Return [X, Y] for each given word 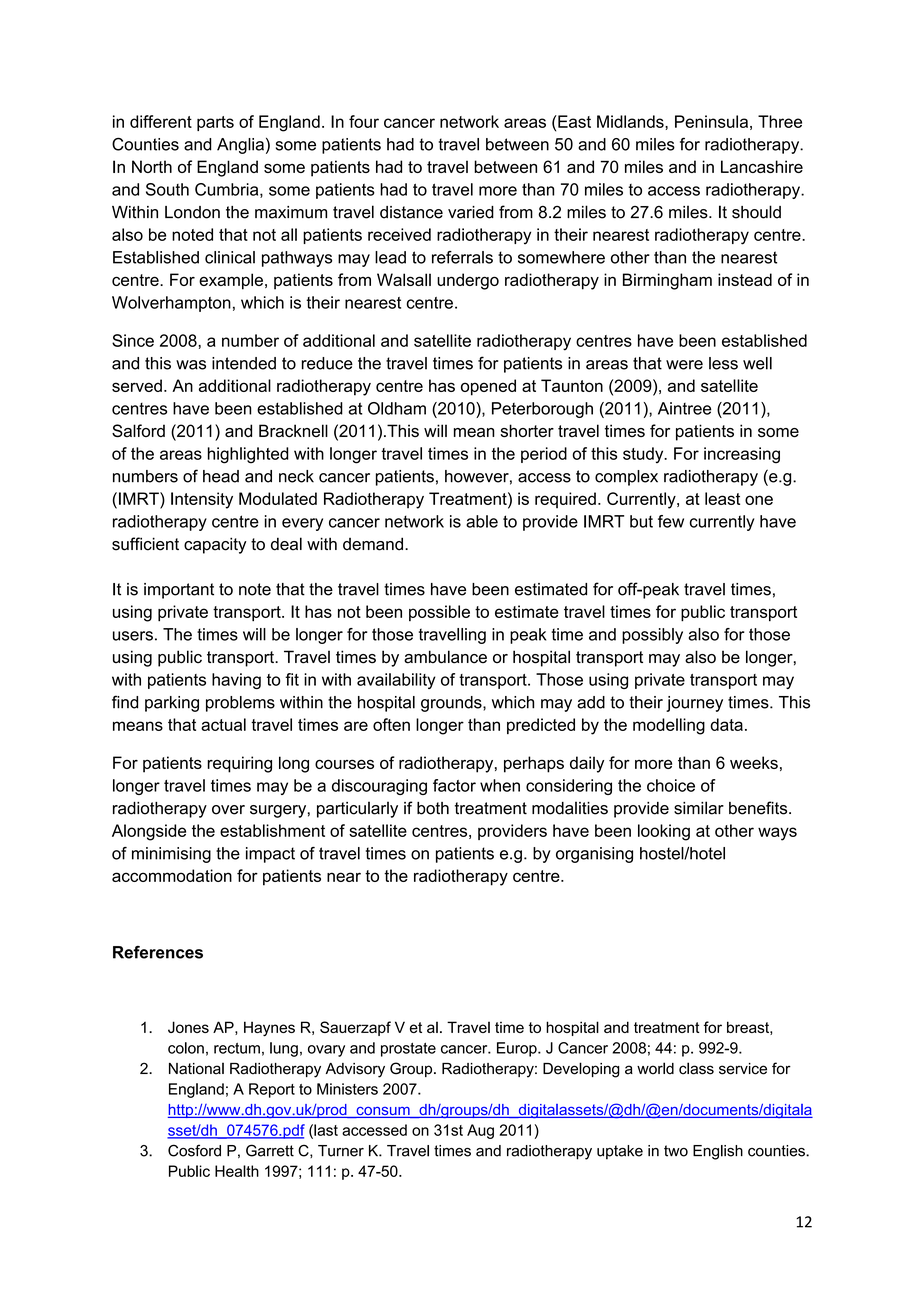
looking [664, 832]
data [726, 724]
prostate [408, 1050]
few [671, 521]
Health [237, 1171]
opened [488, 387]
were [684, 365]
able [482, 521]
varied [471, 212]
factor [454, 785]
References [158, 952]
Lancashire [762, 166]
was [191, 365]
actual [223, 724]
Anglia [240, 146]
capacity [215, 545]
